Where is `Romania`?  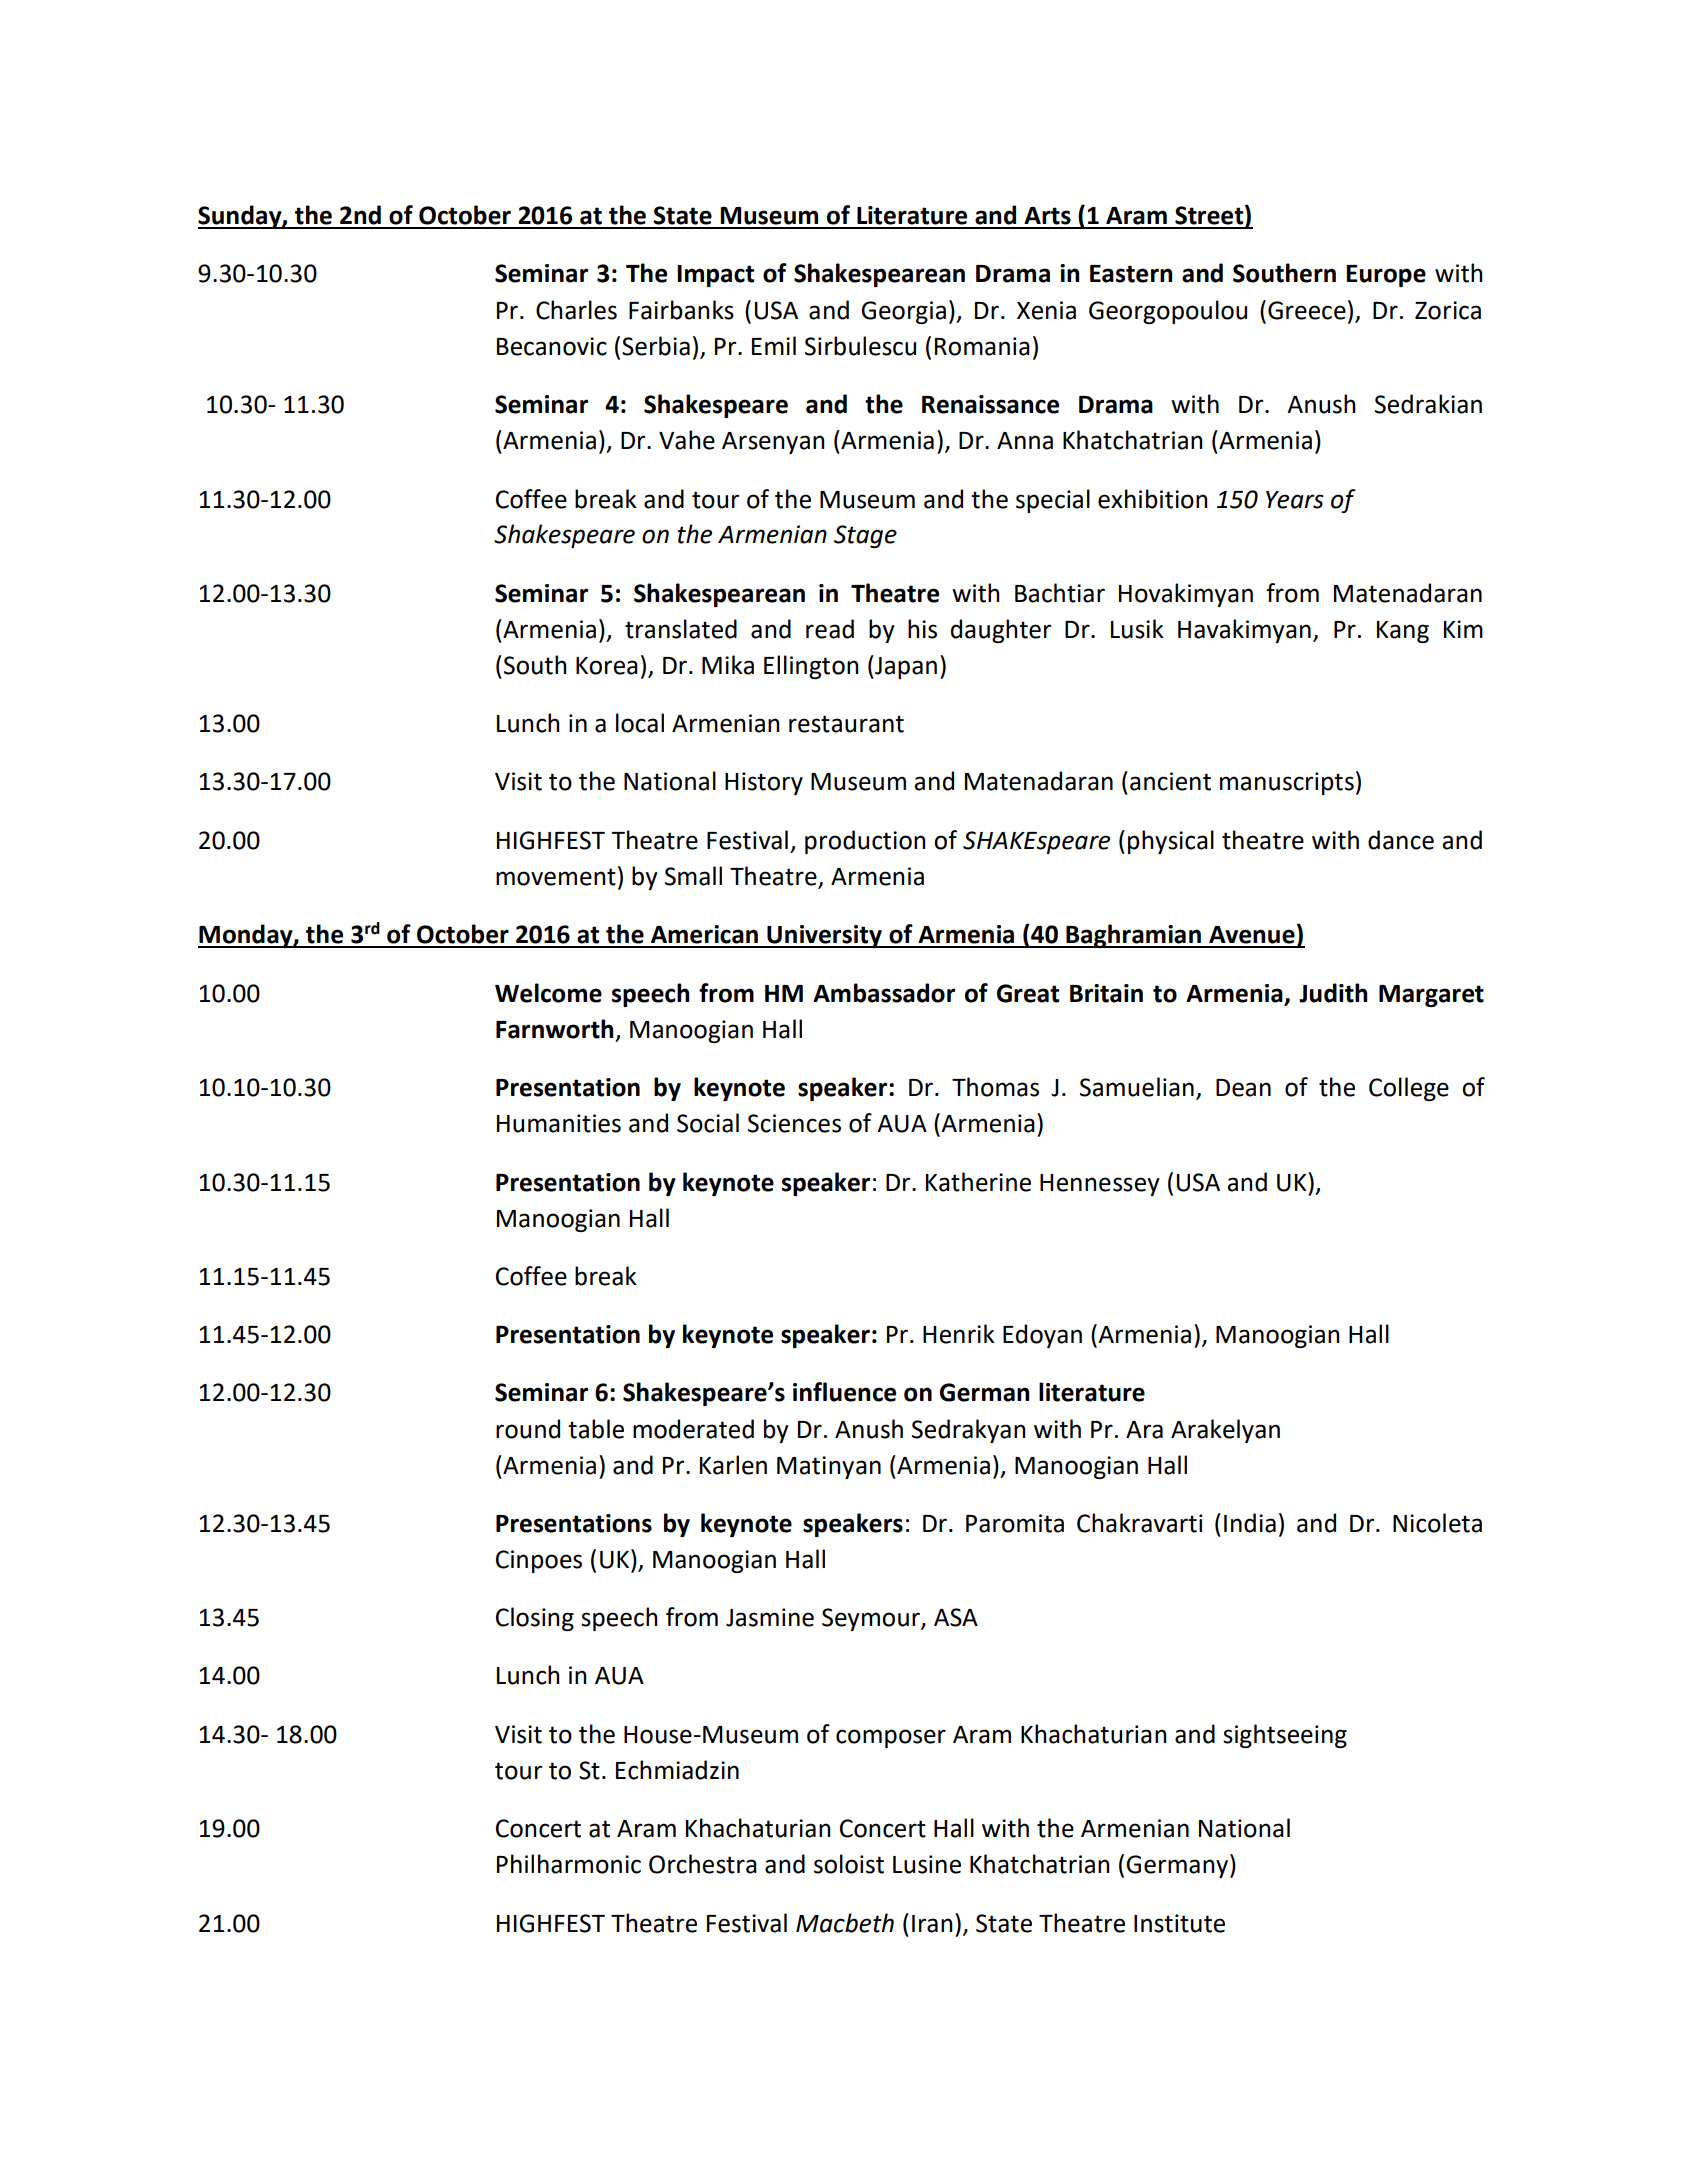
Romania is located at coordinates (982, 346).
